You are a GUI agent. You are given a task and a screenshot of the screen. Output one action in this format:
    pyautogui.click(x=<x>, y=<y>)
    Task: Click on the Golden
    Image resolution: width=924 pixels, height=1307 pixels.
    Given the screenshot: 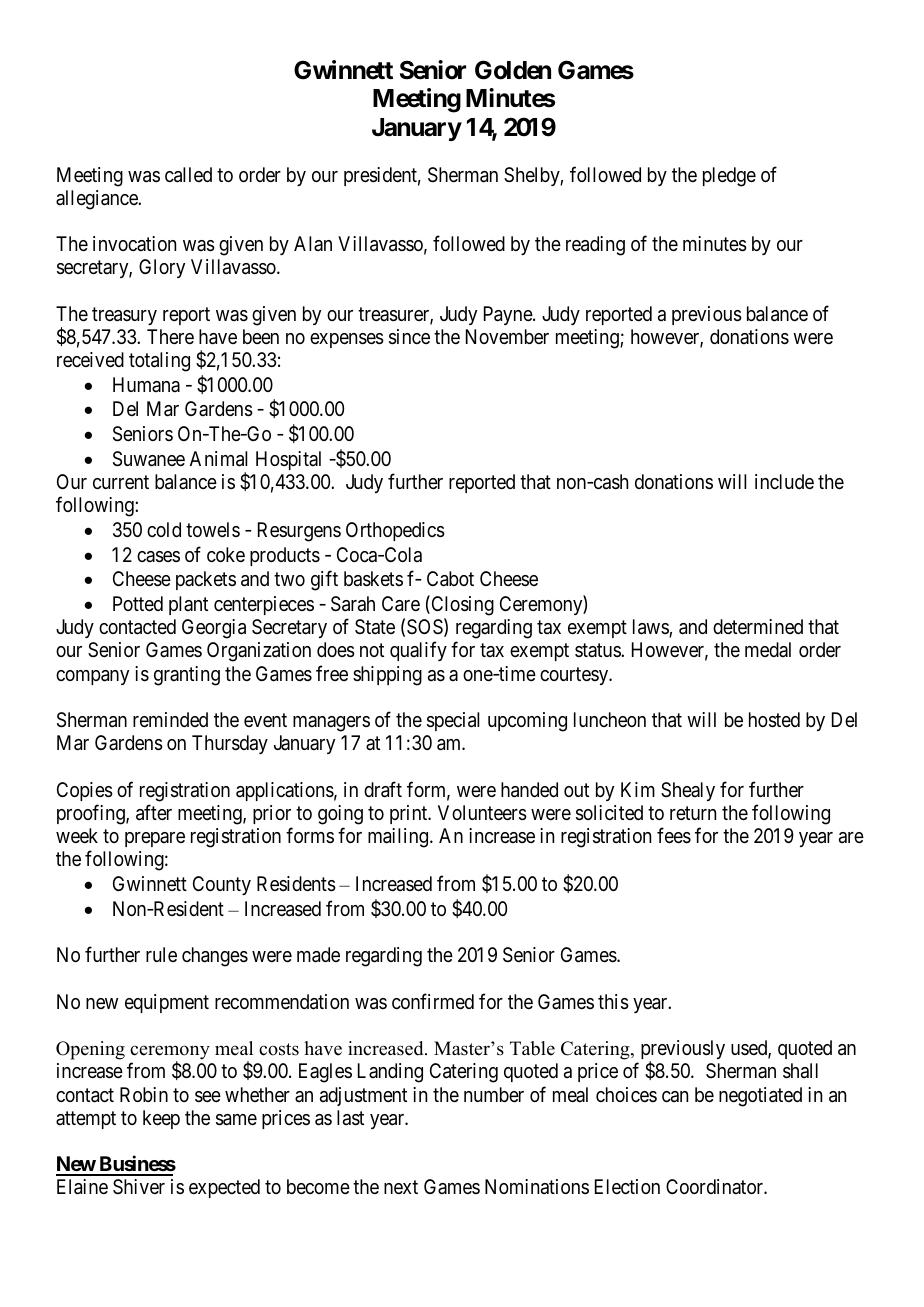 What is the action you would take?
    pyautogui.click(x=513, y=70)
